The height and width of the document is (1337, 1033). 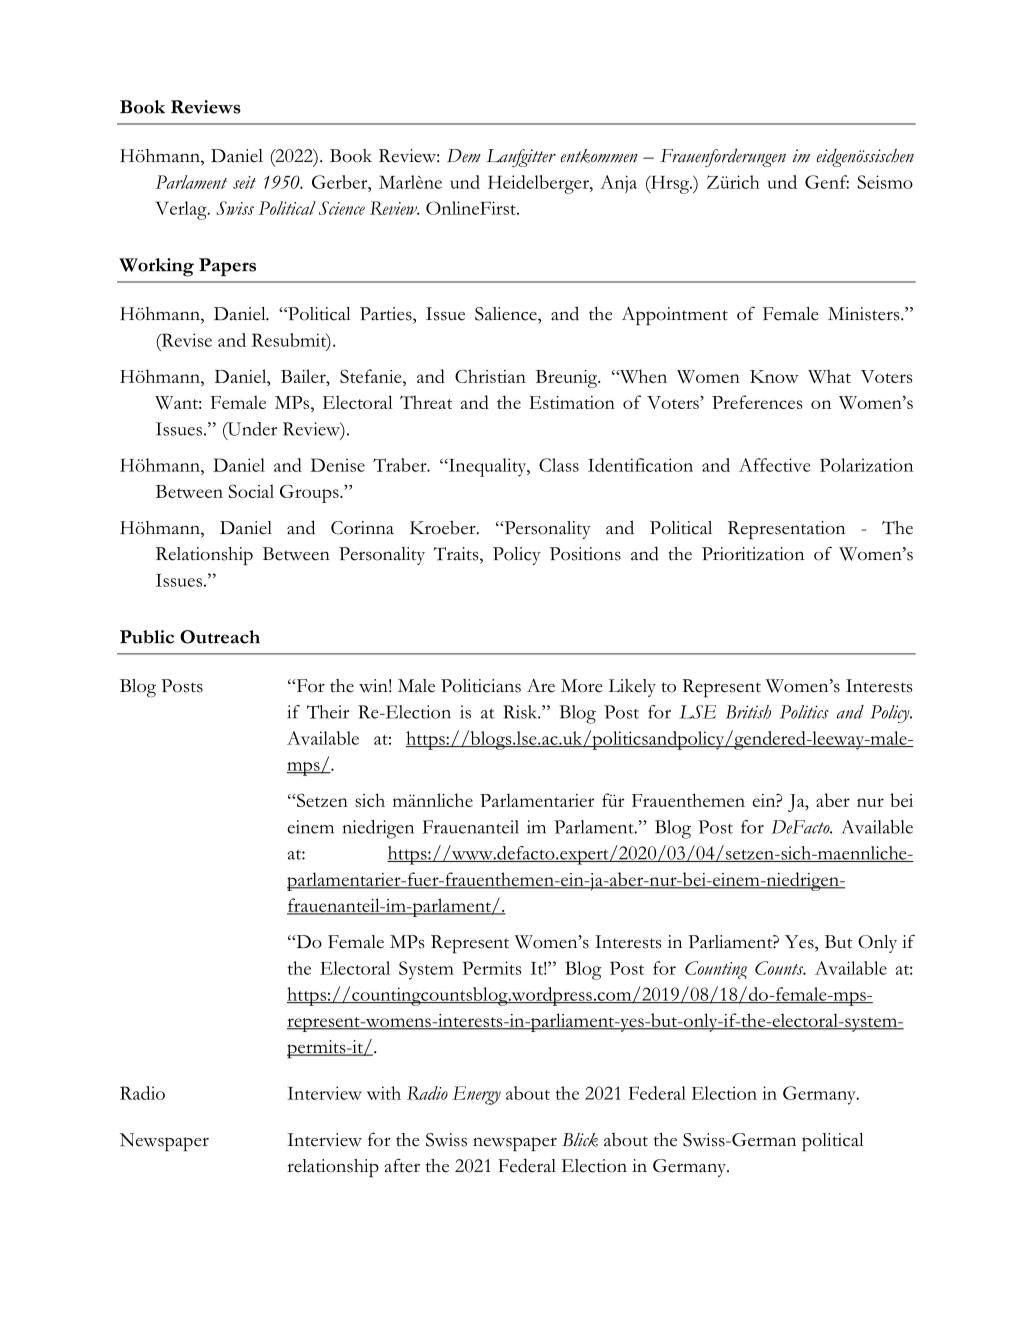 I want to click on Anja, so click(x=618, y=184).
